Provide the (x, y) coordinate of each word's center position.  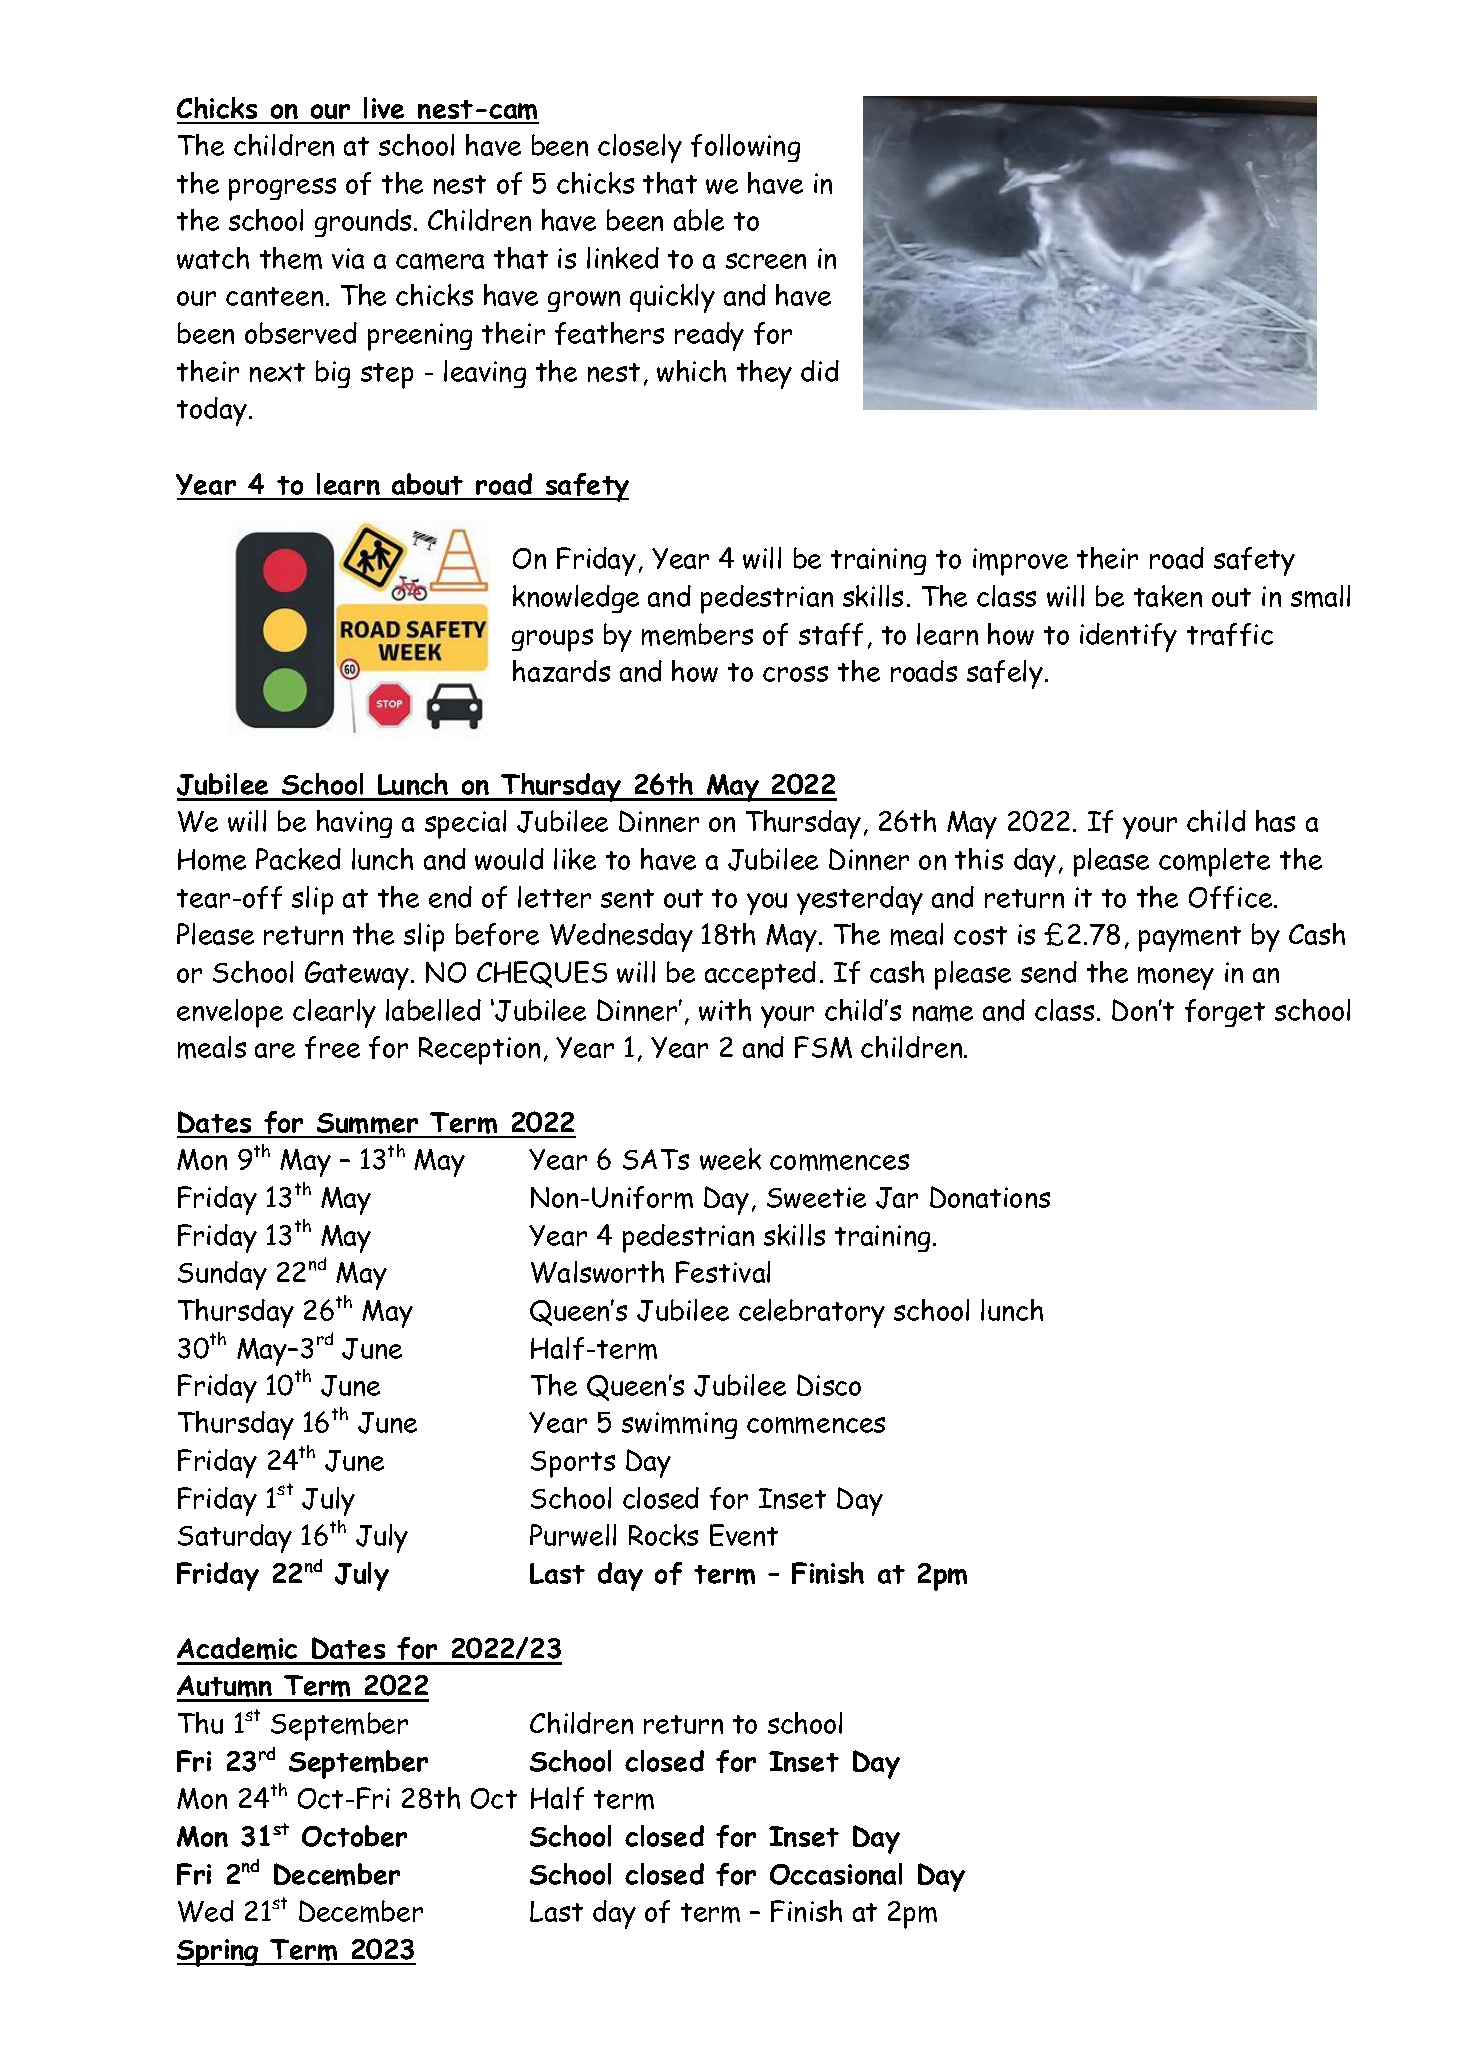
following (745, 148)
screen (766, 261)
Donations (990, 1197)
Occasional (836, 1874)
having (354, 824)
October (354, 1836)
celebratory (812, 1313)
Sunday (222, 1275)
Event (744, 1535)
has (1275, 821)
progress (282, 189)
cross (795, 674)
